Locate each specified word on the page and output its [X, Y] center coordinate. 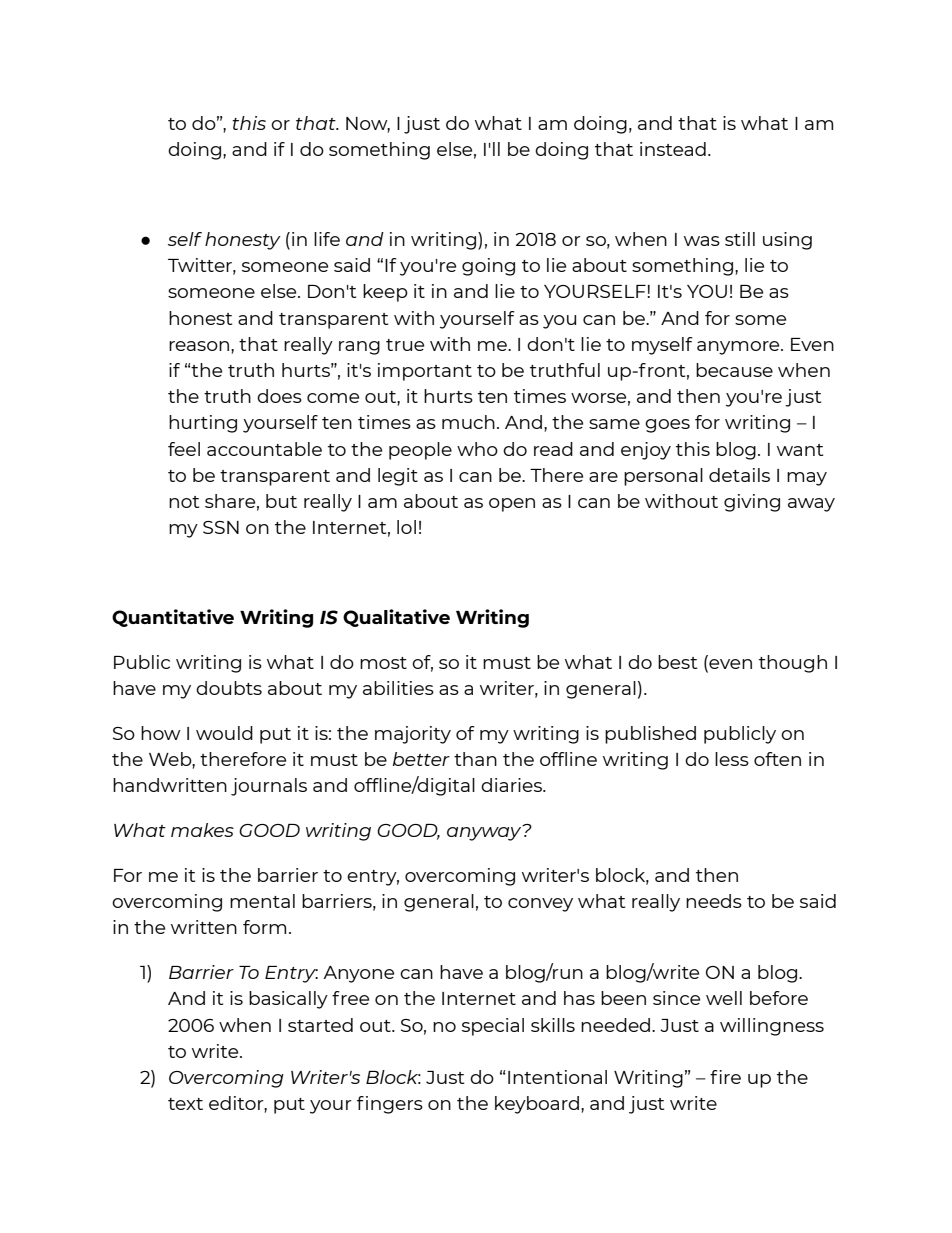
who [477, 449]
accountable [264, 449]
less [732, 759]
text [185, 1104]
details [739, 475]
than [475, 759]
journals [269, 787]
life [327, 239]
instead [673, 149]
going [488, 267]
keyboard [537, 1105]
